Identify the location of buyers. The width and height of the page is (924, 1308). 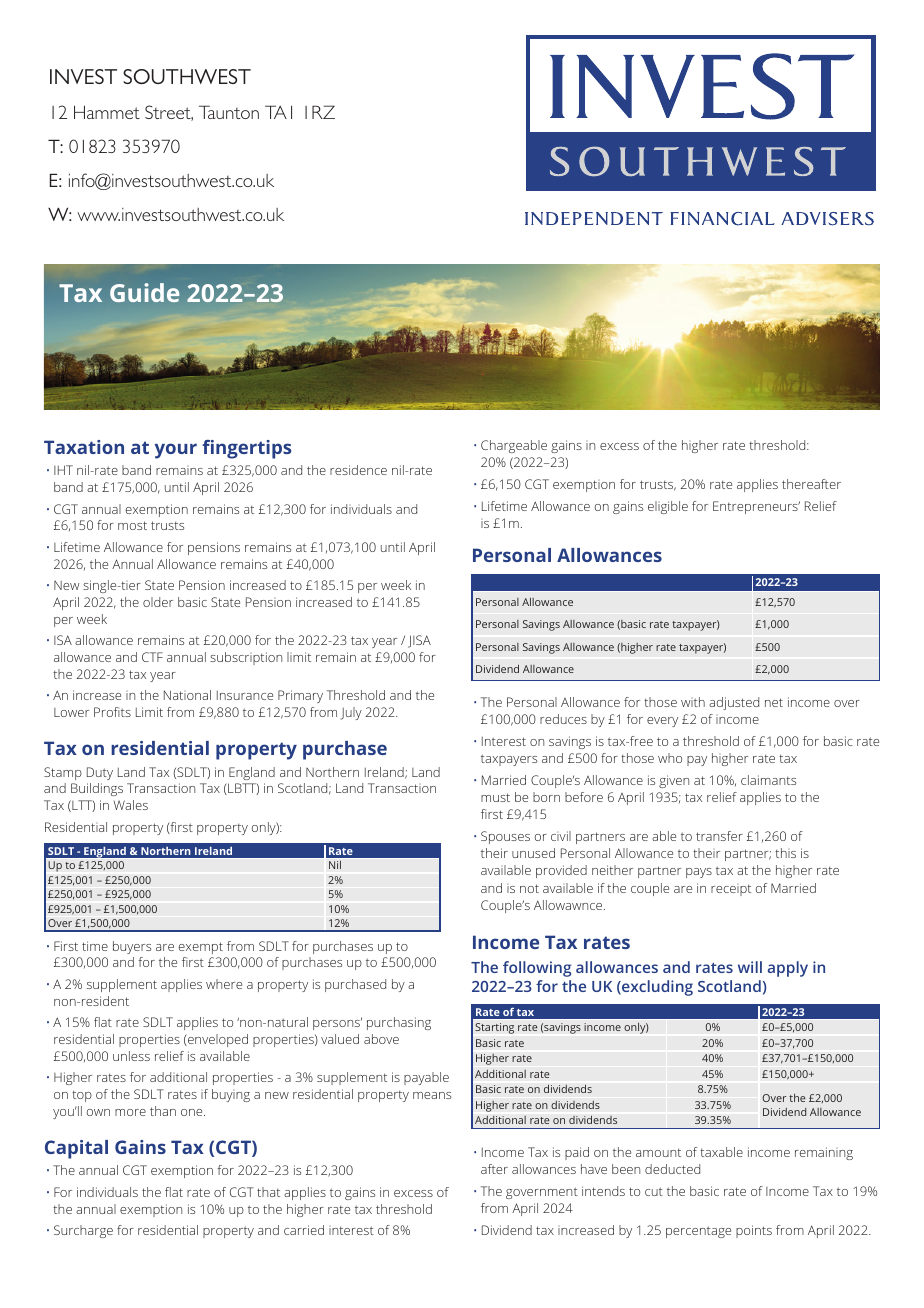
(132, 947).
